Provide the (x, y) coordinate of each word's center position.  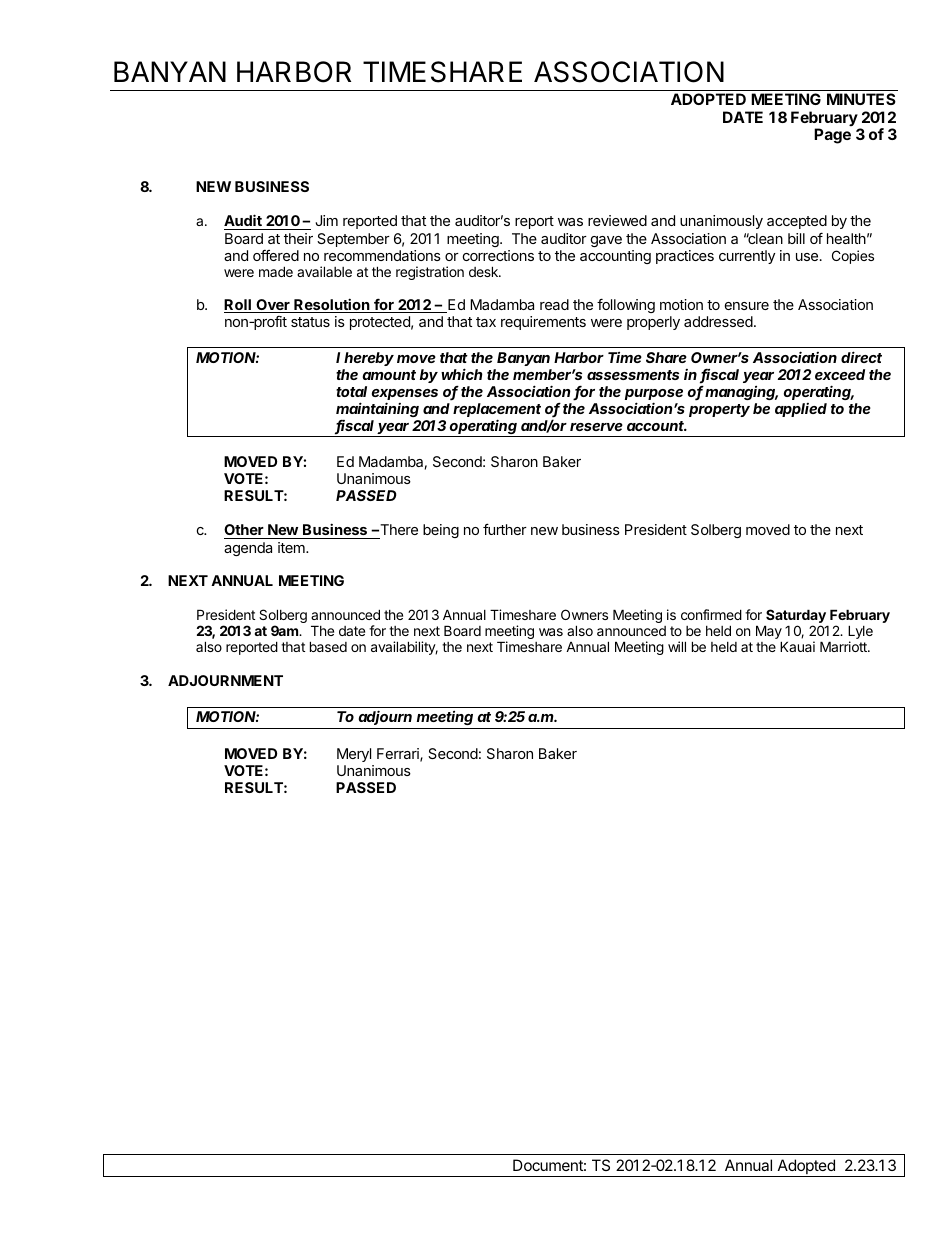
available (324, 271)
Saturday (796, 617)
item (292, 547)
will (677, 646)
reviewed (617, 220)
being (441, 531)
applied (801, 410)
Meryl (354, 755)
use (807, 257)
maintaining (377, 409)
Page (832, 136)
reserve (596, 427)
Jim (327, 220)
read (554, 304)
